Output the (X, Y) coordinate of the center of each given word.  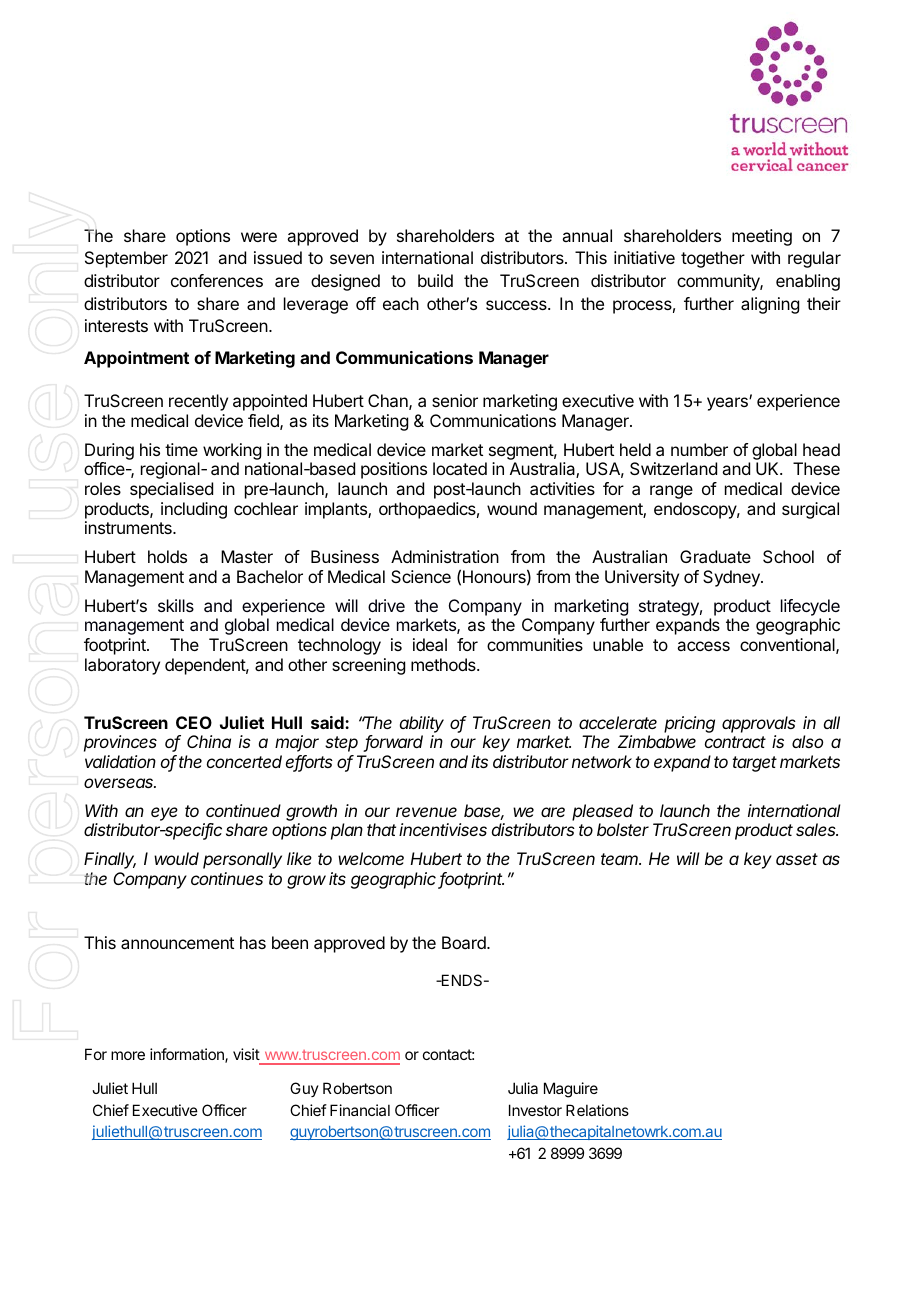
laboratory (122, 666)
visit (246, 1054)
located (460, 468)
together (713, 259)
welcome (371, 858)
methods (444, 664)
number (699, 449)
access (703, 646)
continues (227, 878)
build (435, 280)
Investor (535, 1110)
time (181, 449)
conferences (217, 280)
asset (797, 859)
